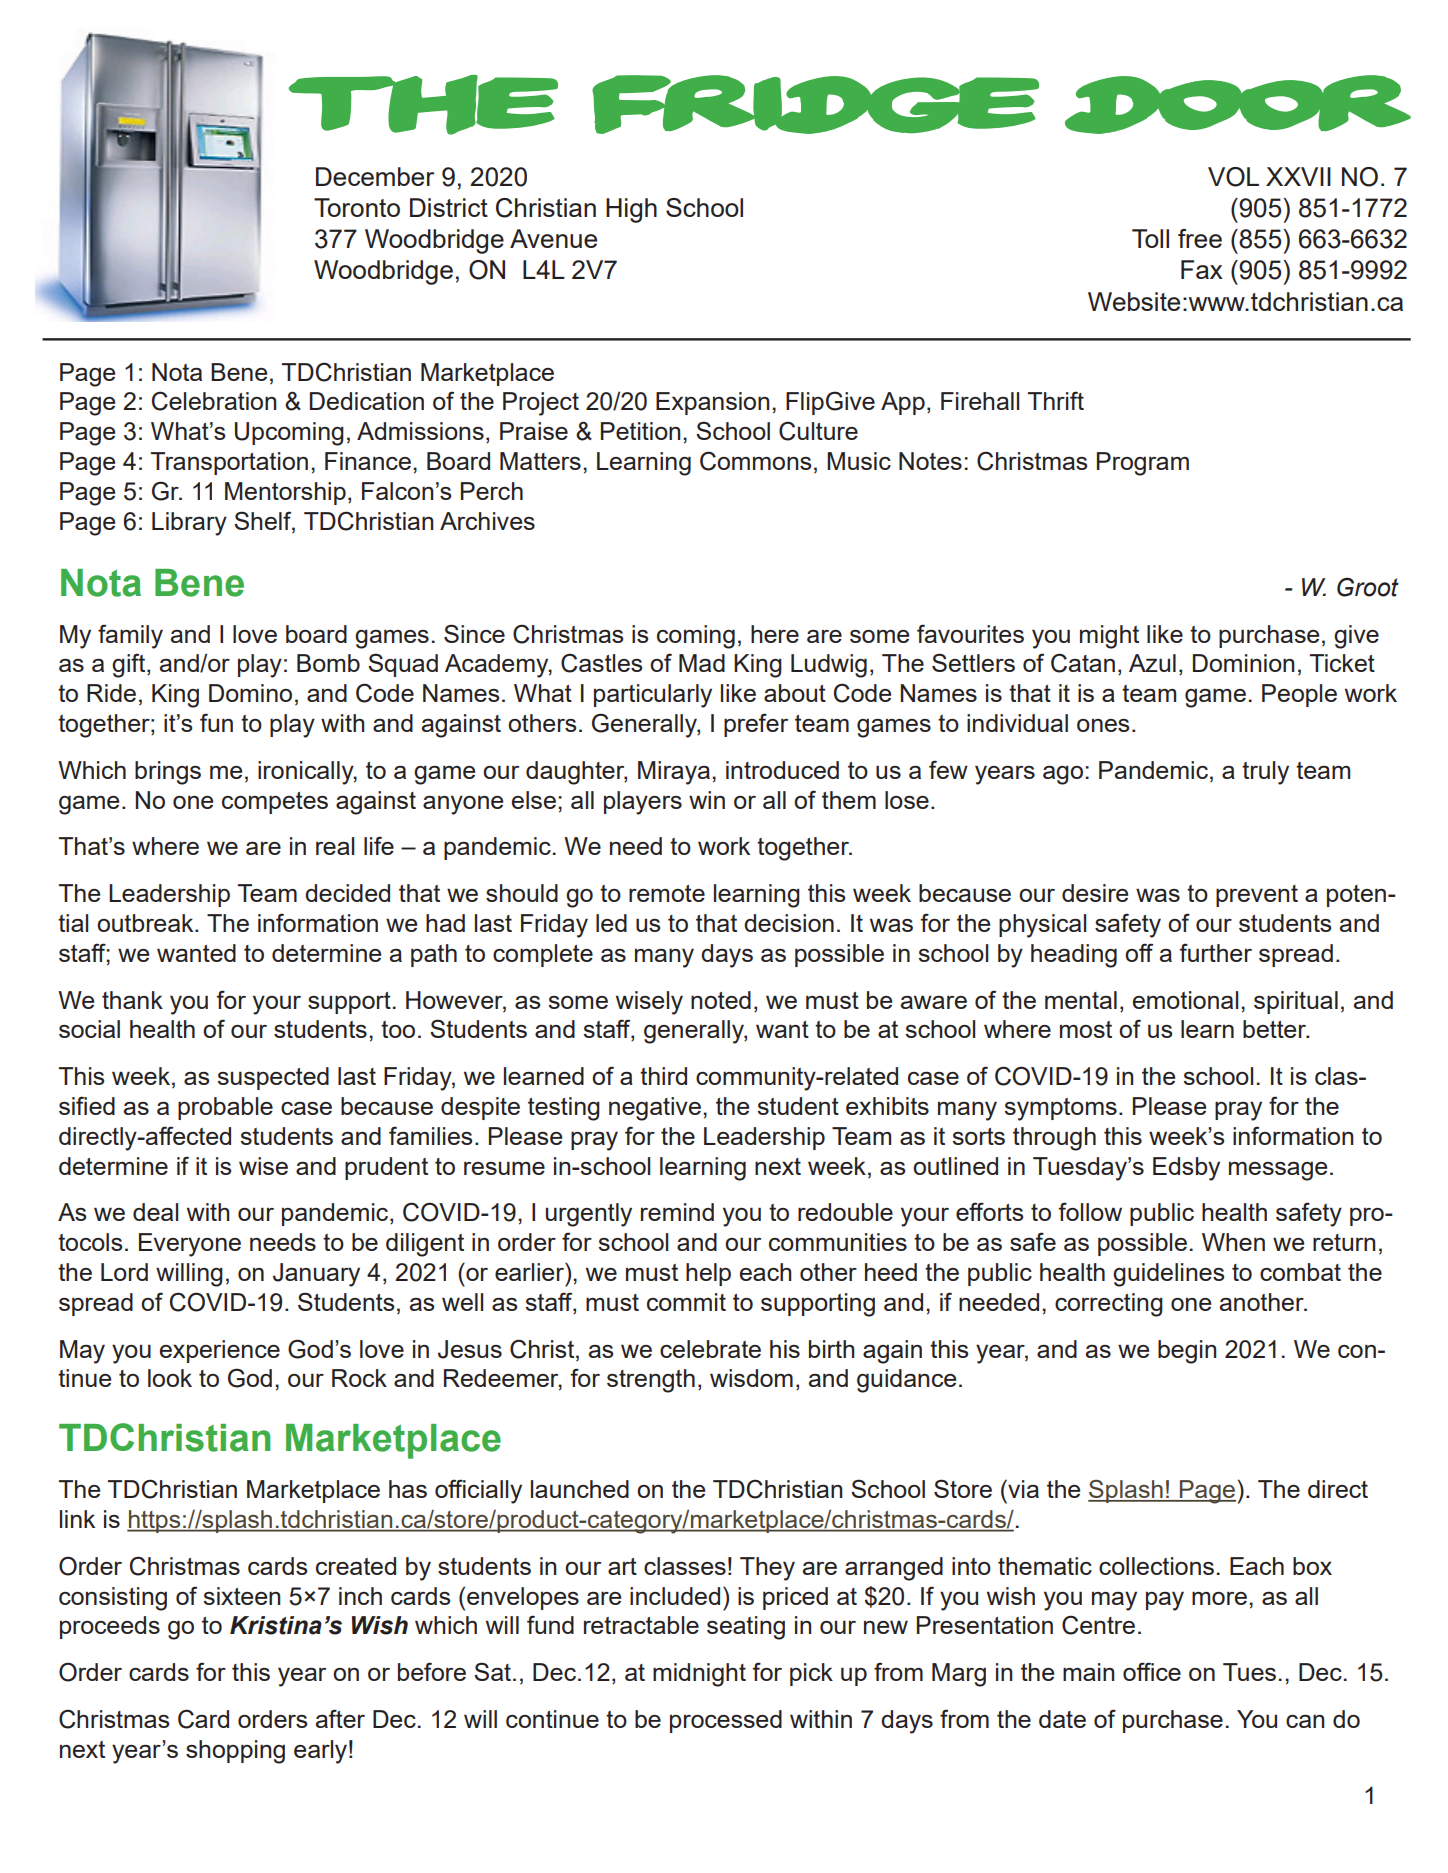 Image resolution: width=1448 pixels, height=1873 pixels. I want to click on message, so click(1278, 1171).
